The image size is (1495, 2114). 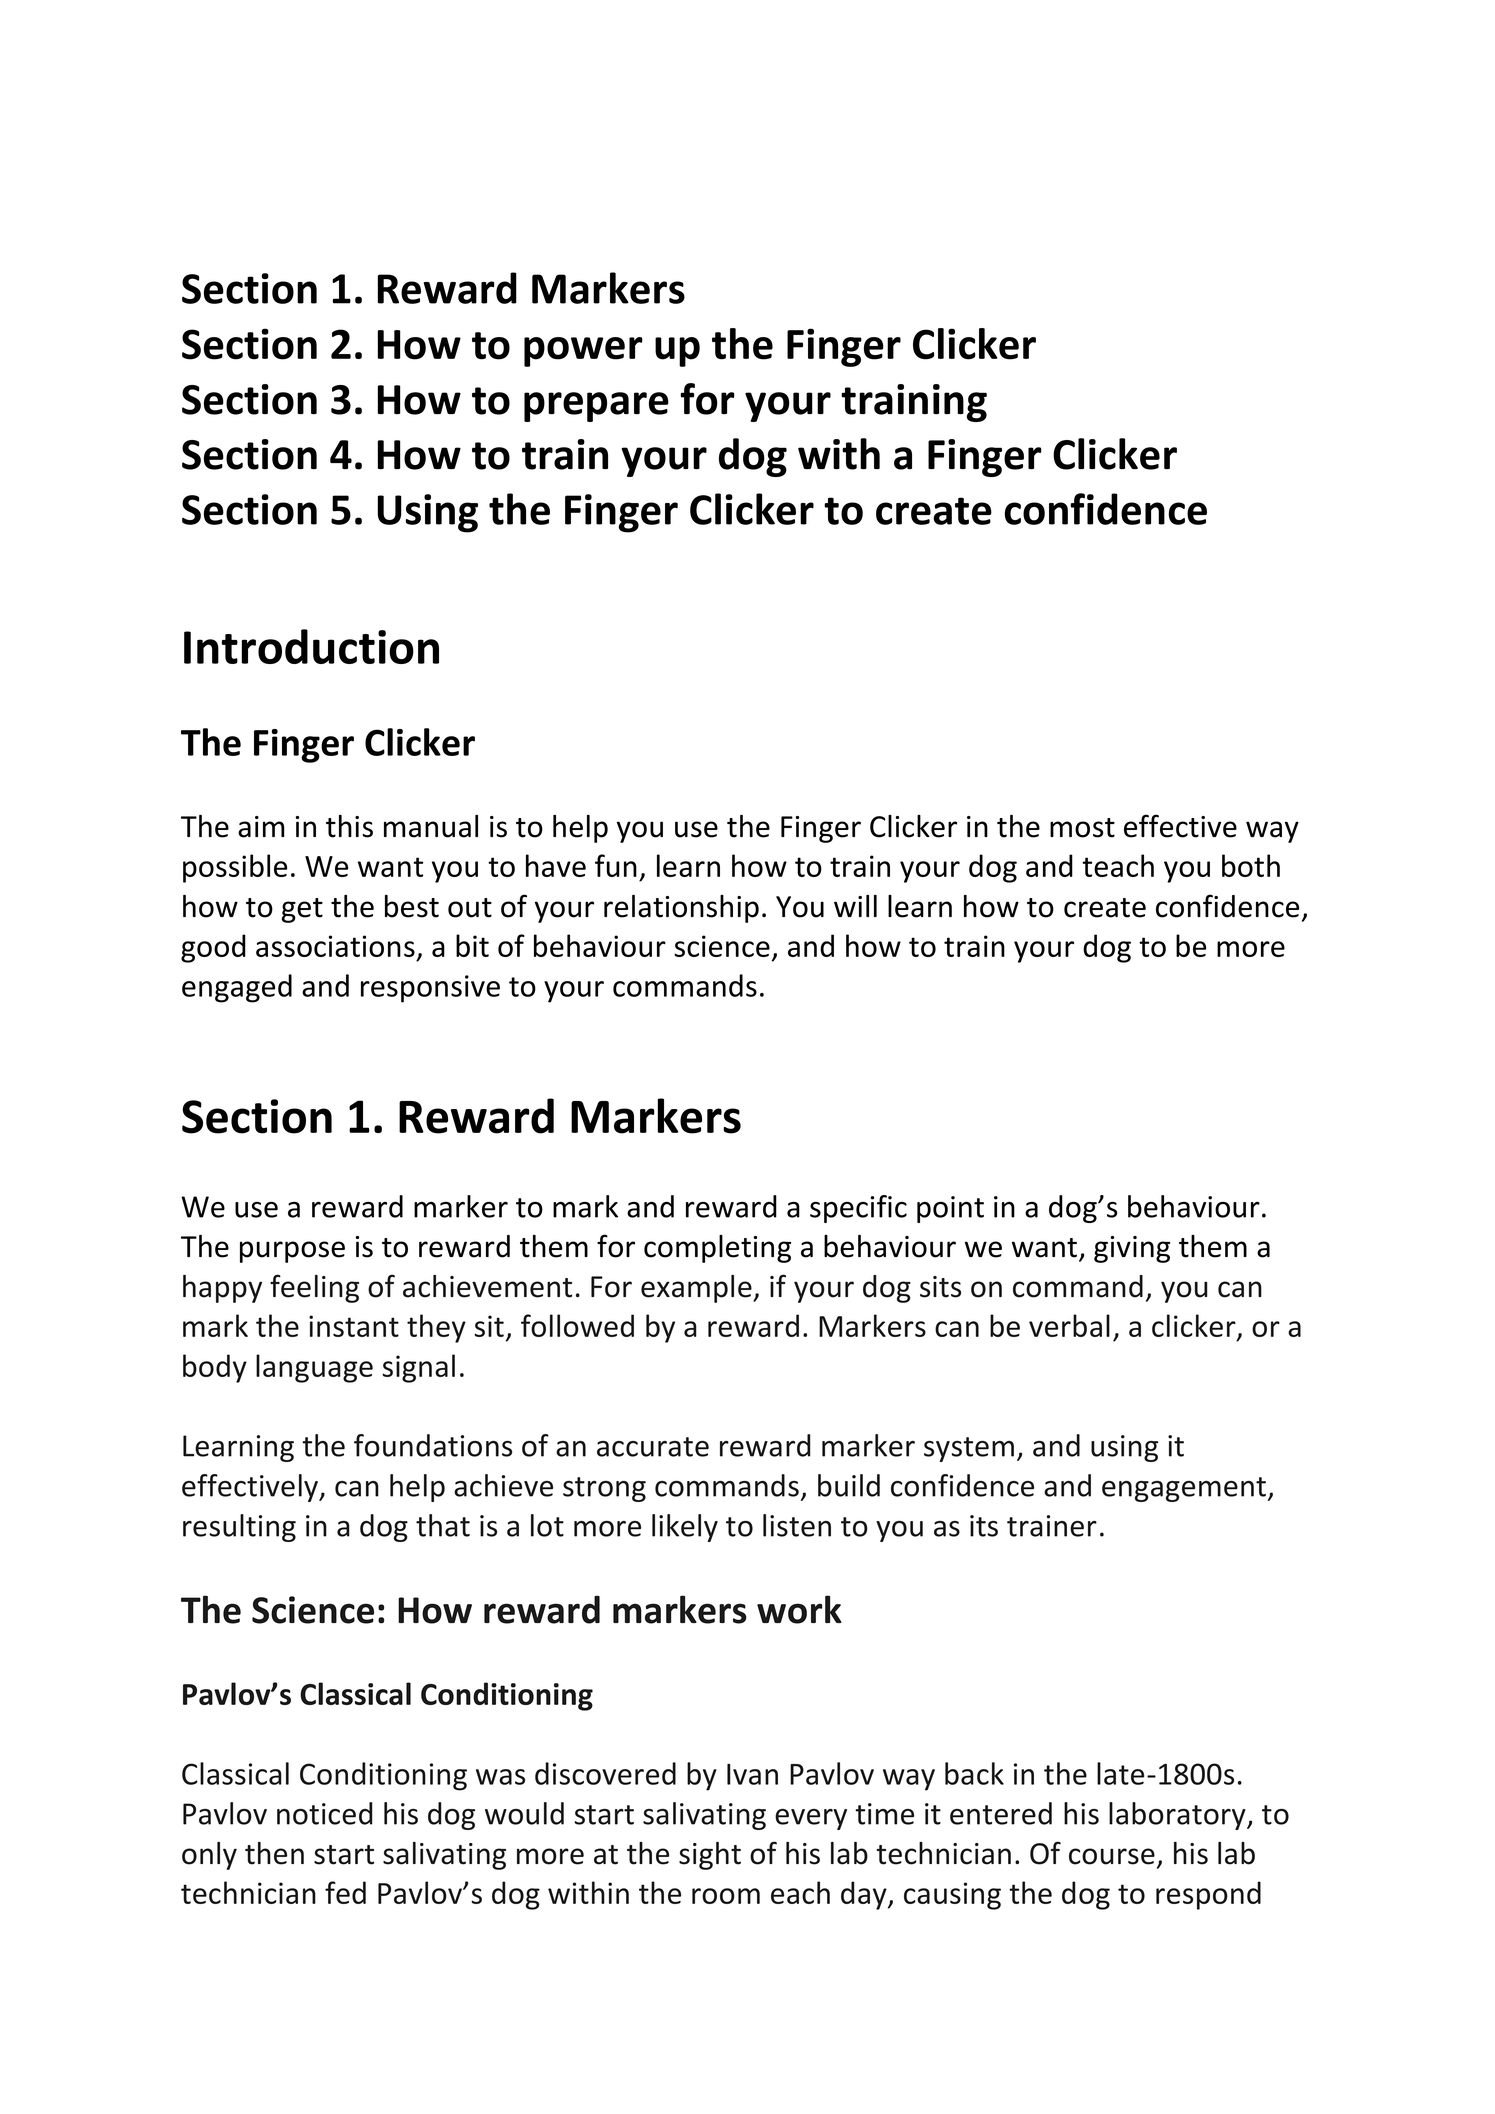 What do you see at coordinates (685, 1528) in the document?
I see `likely` at bounding box center [685, 1528].
